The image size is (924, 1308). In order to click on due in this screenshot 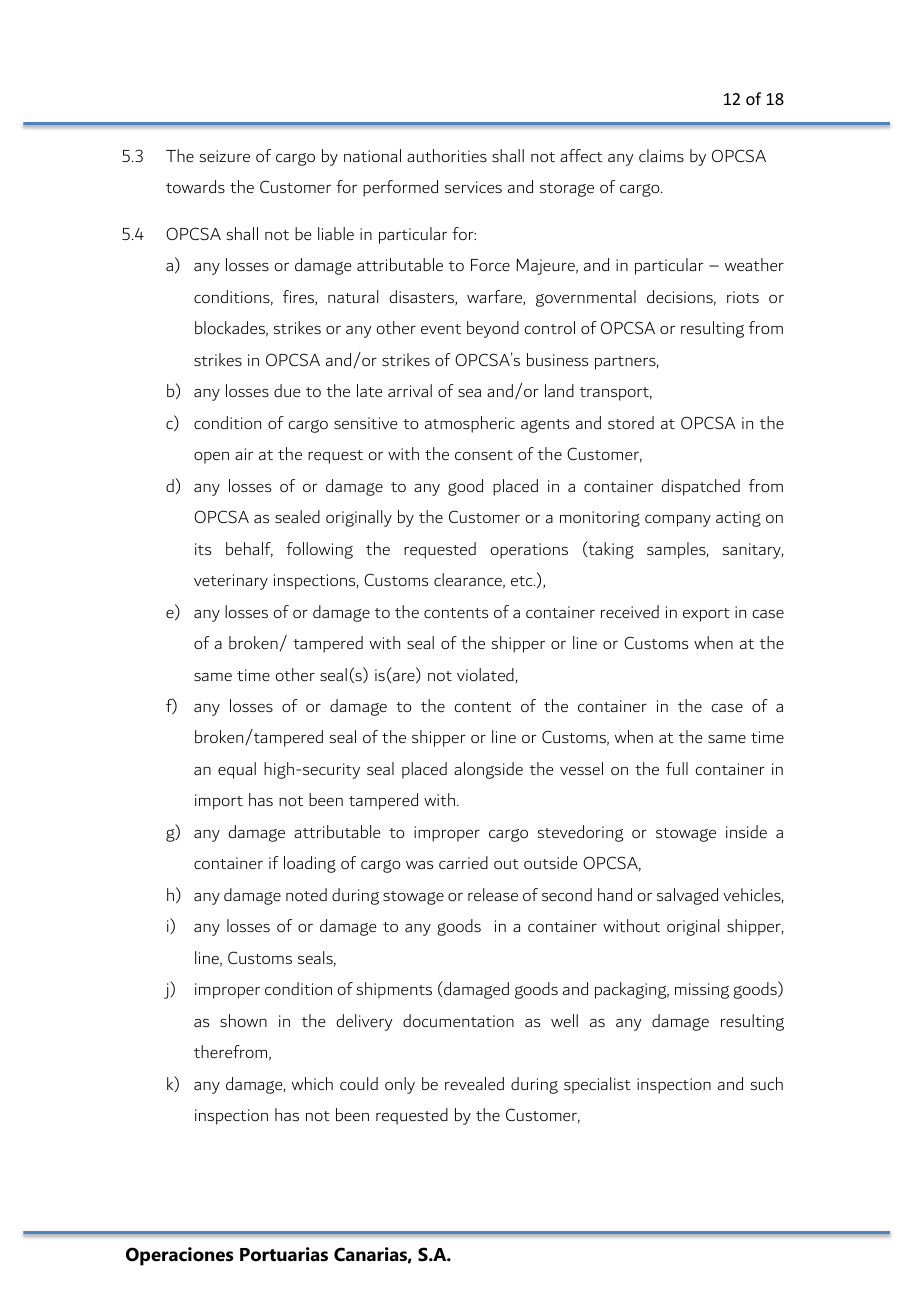, I will do `click(287, 390)`.
